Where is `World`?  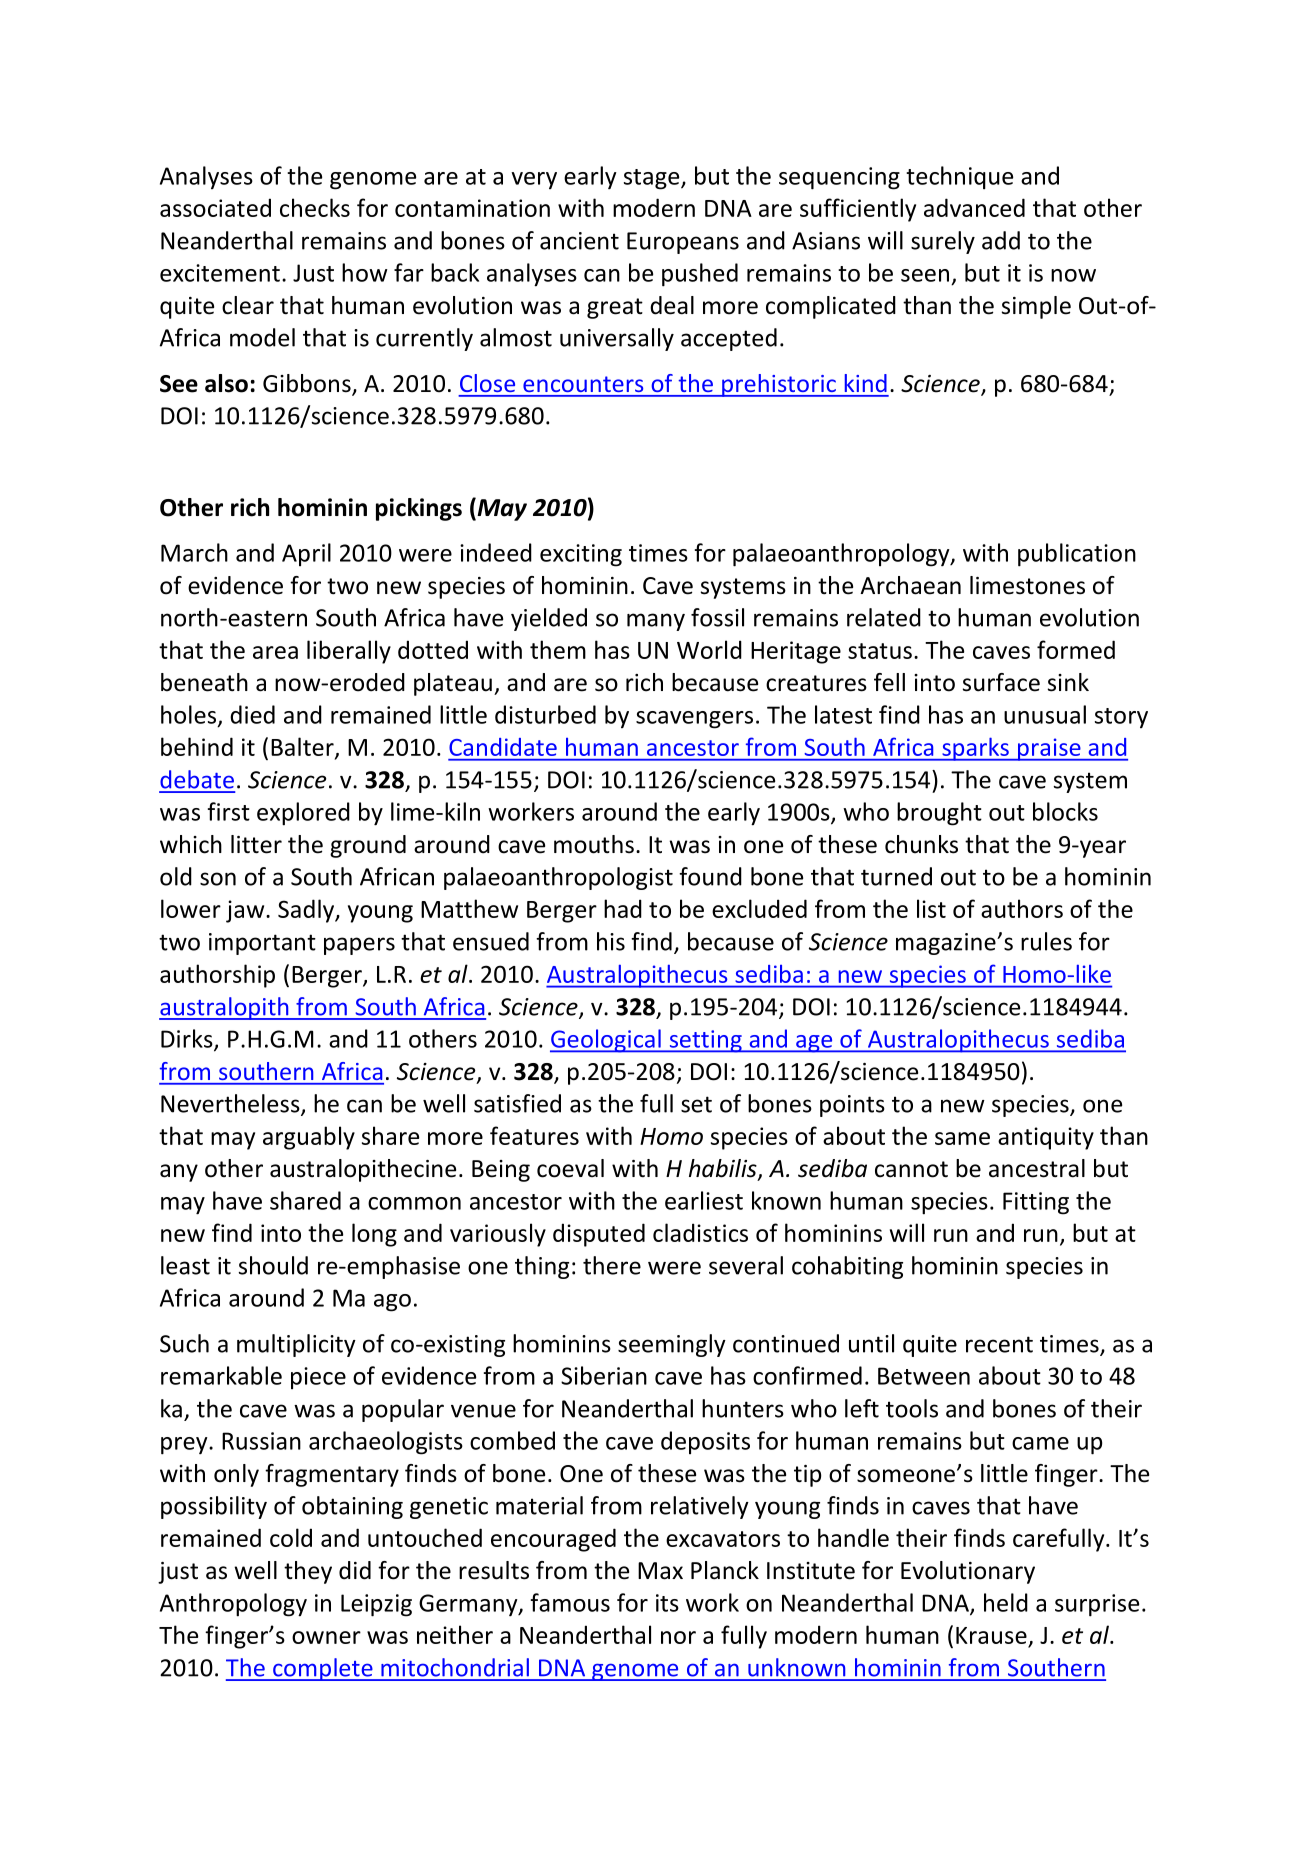
World is located at coordinates (709, 649).
